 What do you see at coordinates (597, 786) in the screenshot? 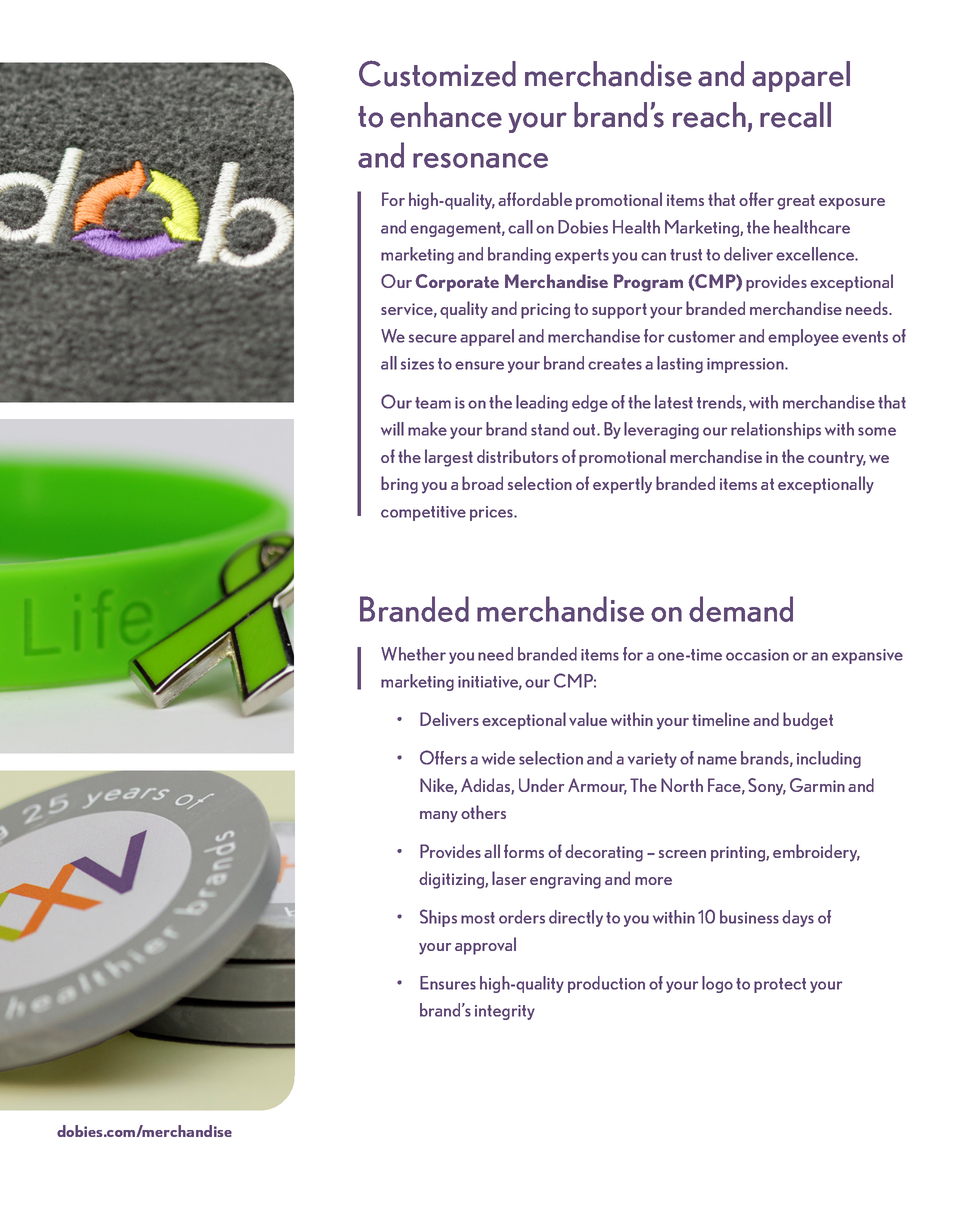
I see `Armour` at bounding box center [597, 786].
